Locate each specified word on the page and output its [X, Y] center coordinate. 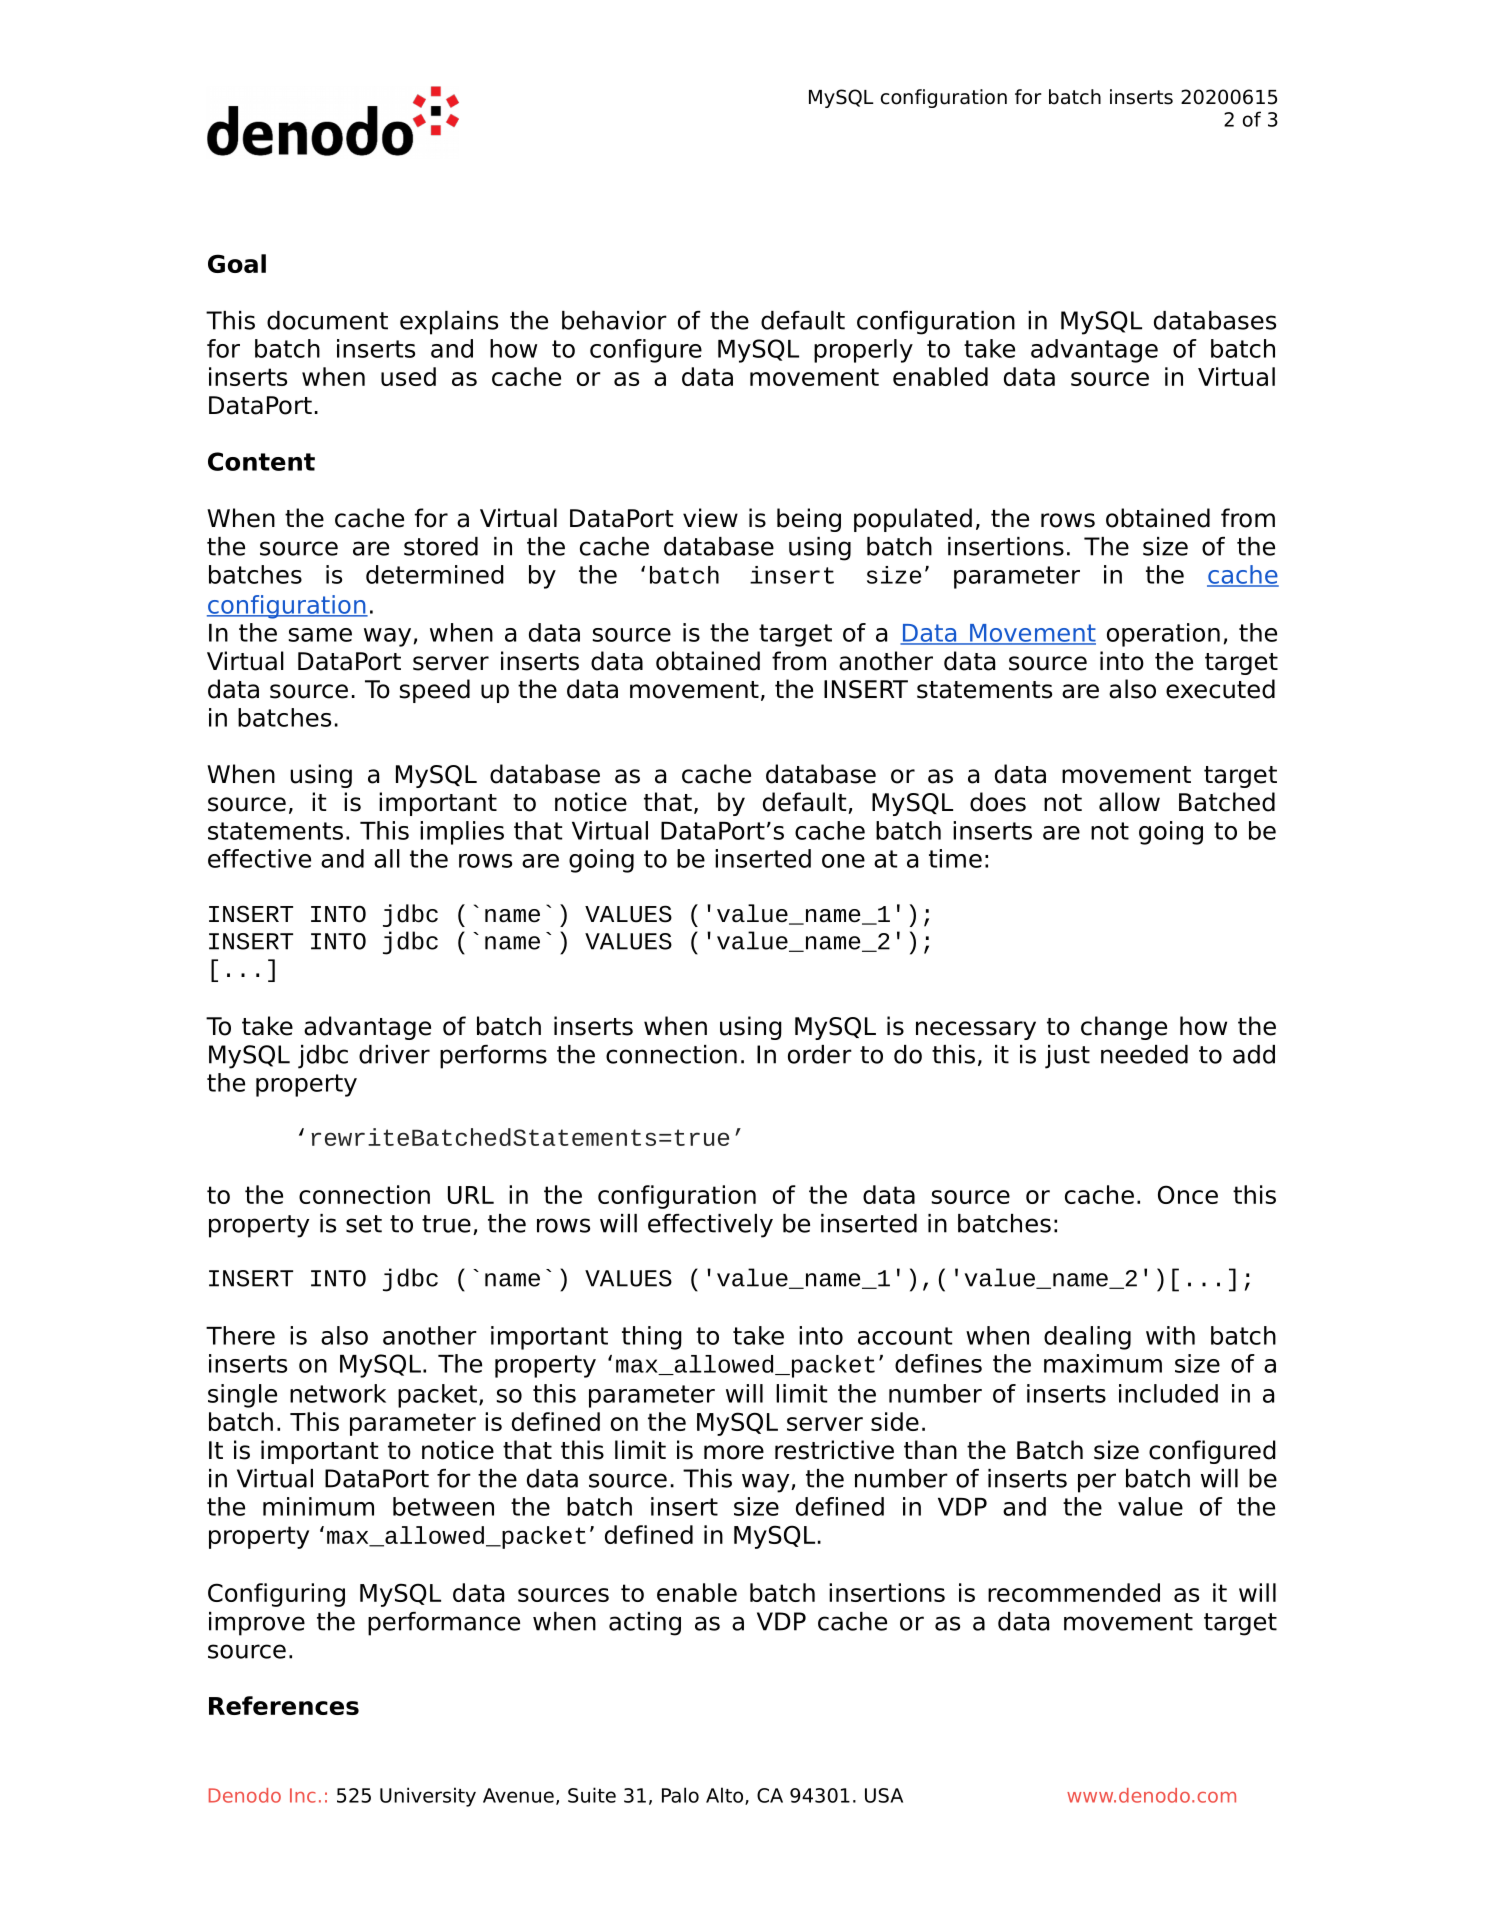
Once [1188, 1194]
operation [1163, 635]
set [364, 1224]
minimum [318, 1506]
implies [462, 833]
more [734, 1452]
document [327, 320]
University [428, 1797]
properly [863, 351]
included [1168, 1393]
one [843, 861]
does [998, 802]
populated [913, 520]
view [710, 518]
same [320, 635]
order [820, 1054]
